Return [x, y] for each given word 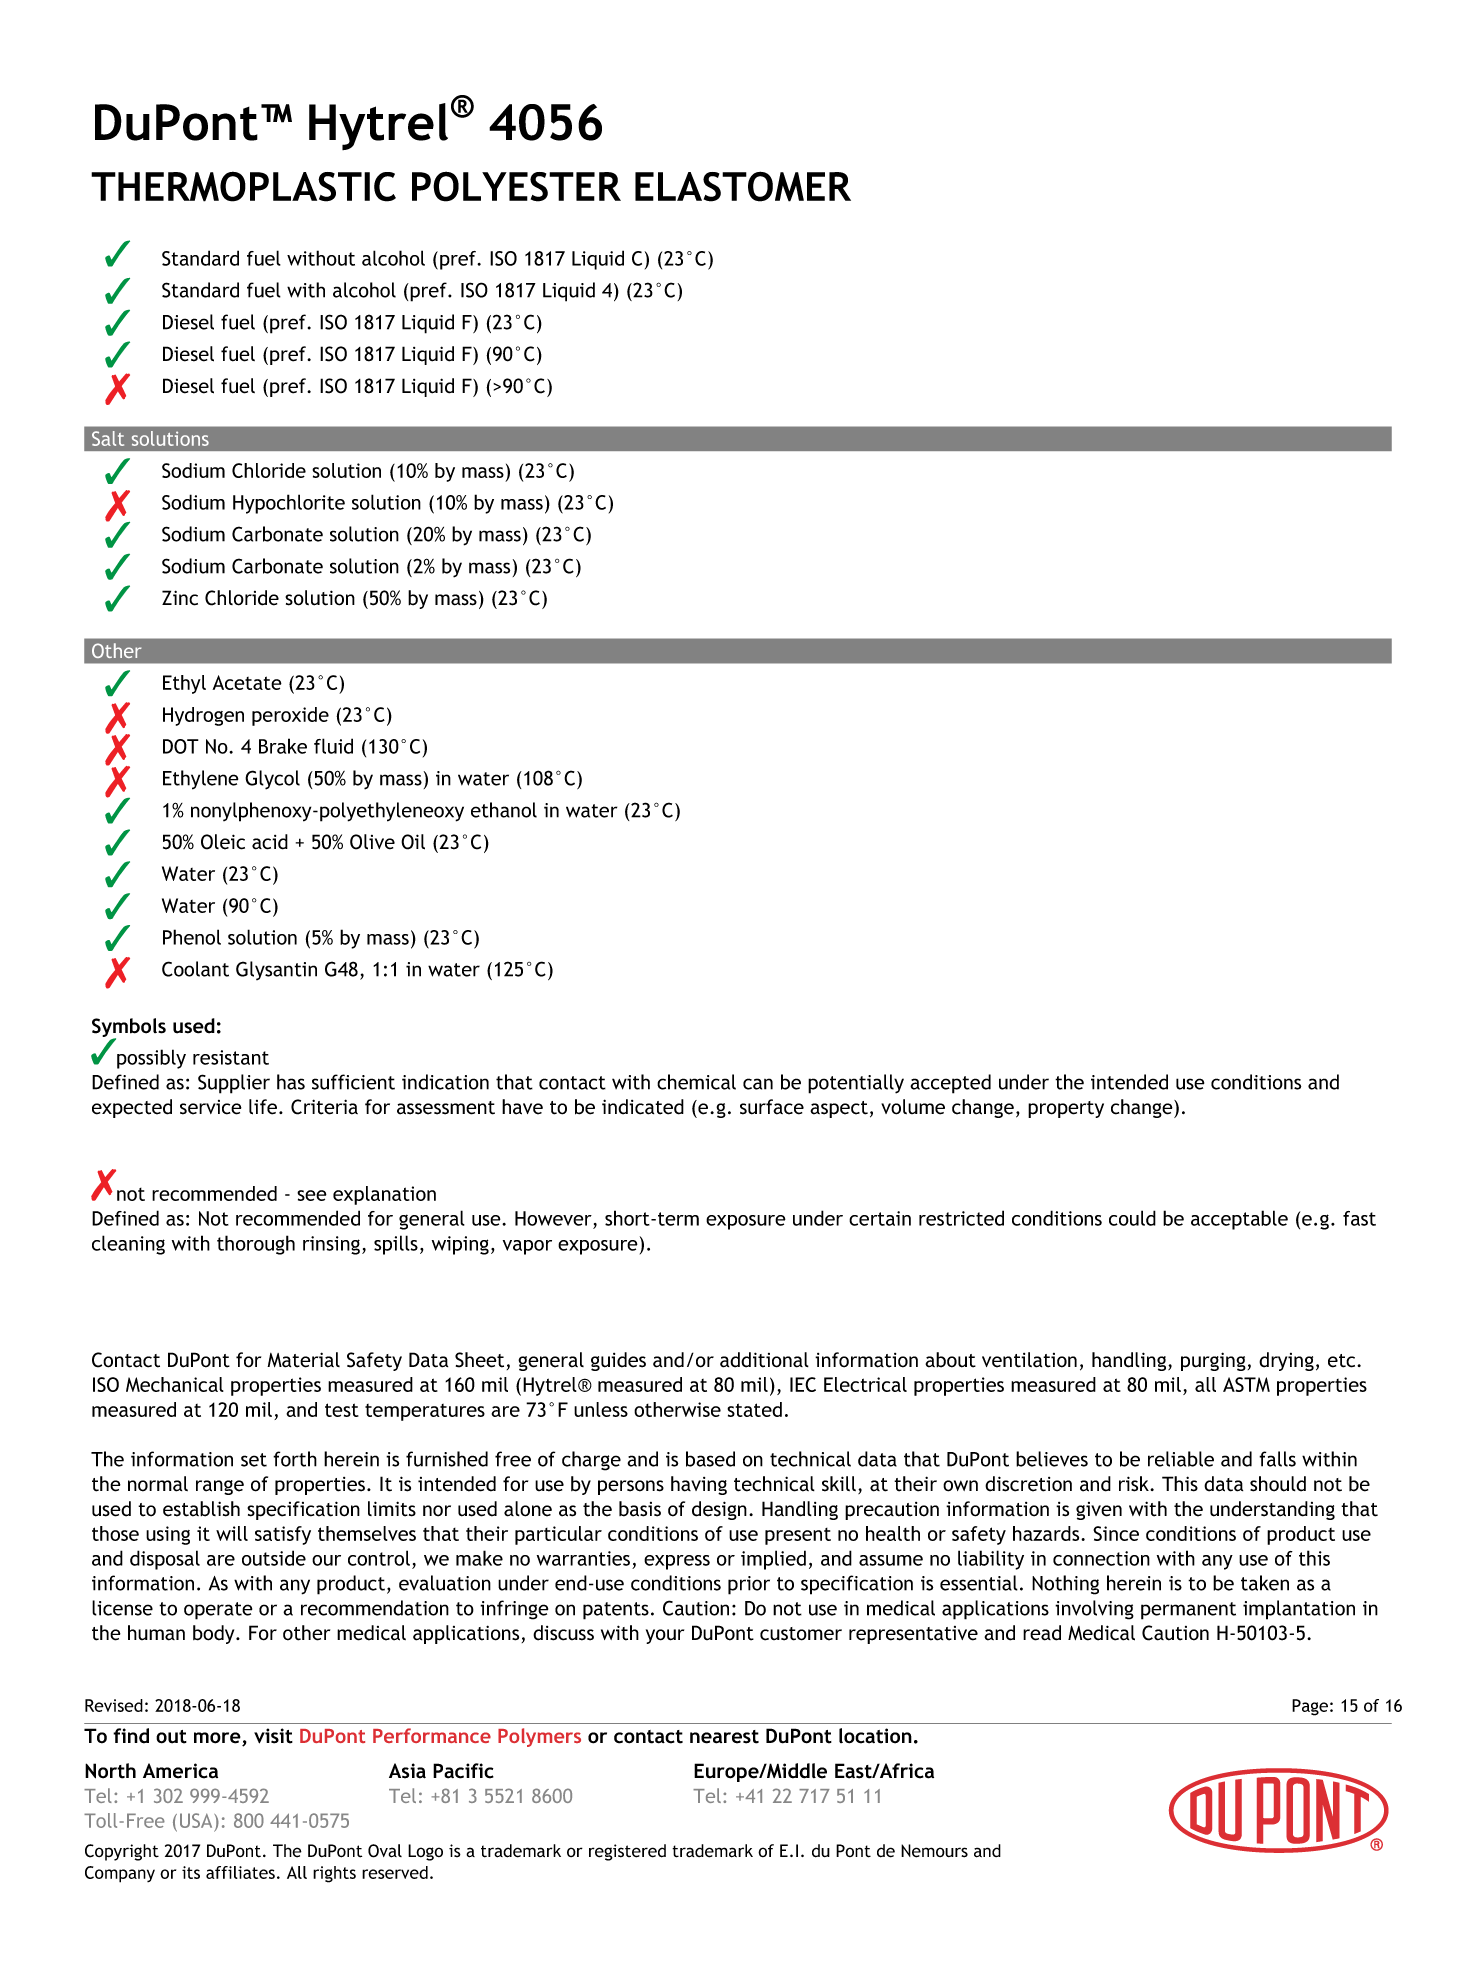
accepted [950, 1084]
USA [197, 1820]
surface [772, 1107]
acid [270, 842]
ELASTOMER [743, 186]
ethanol [504, 810]
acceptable [1239, 1220]
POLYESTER [516, 186]
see [312, 1195]
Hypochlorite [289, 504]
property [1066, 1109]
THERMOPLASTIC [243, 186]
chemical [696, 1082]
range [220, 1487]
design [719, 1510]
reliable [1181, 1459]
